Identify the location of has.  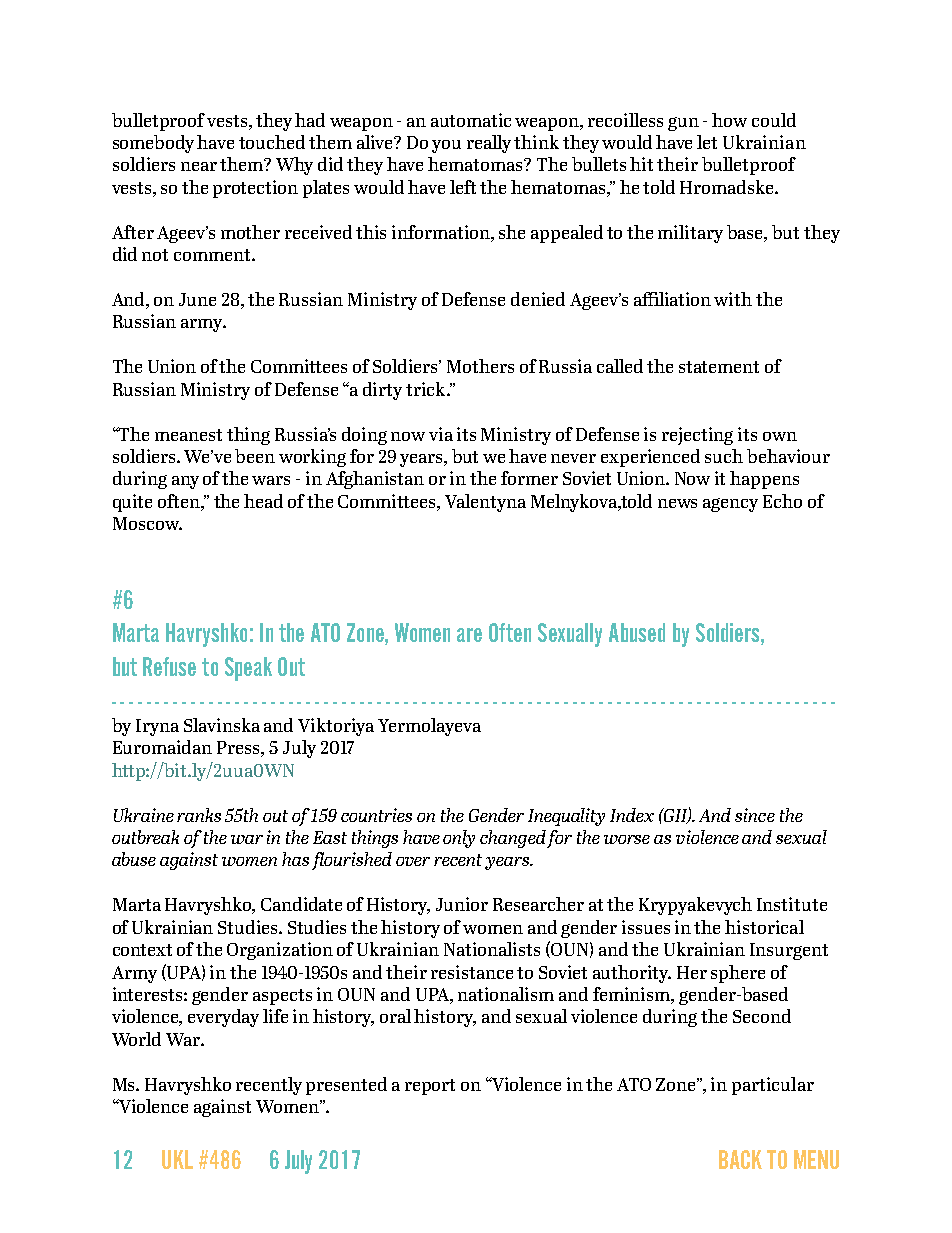
(295, 859).
